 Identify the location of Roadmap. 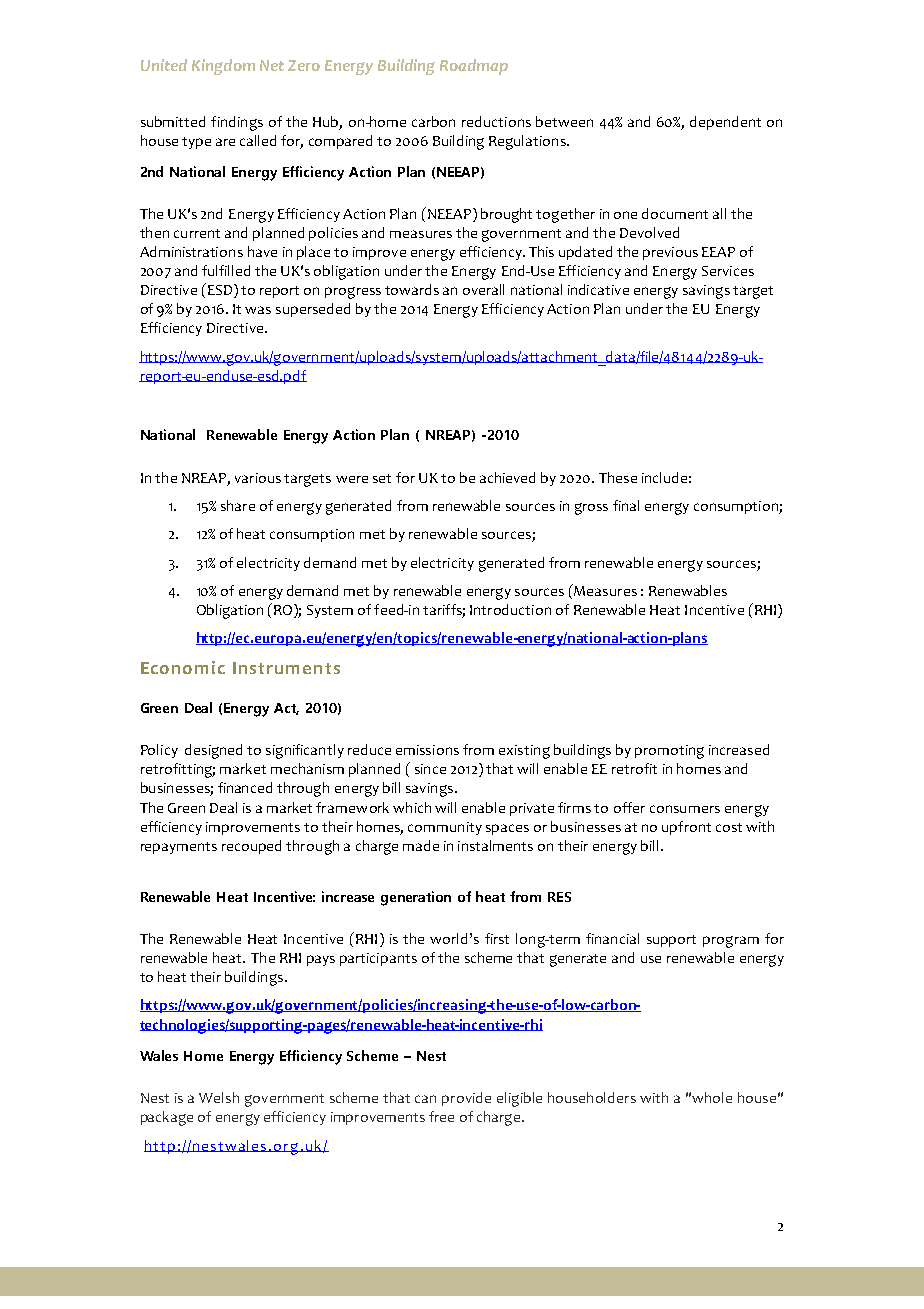
(474, 67).
